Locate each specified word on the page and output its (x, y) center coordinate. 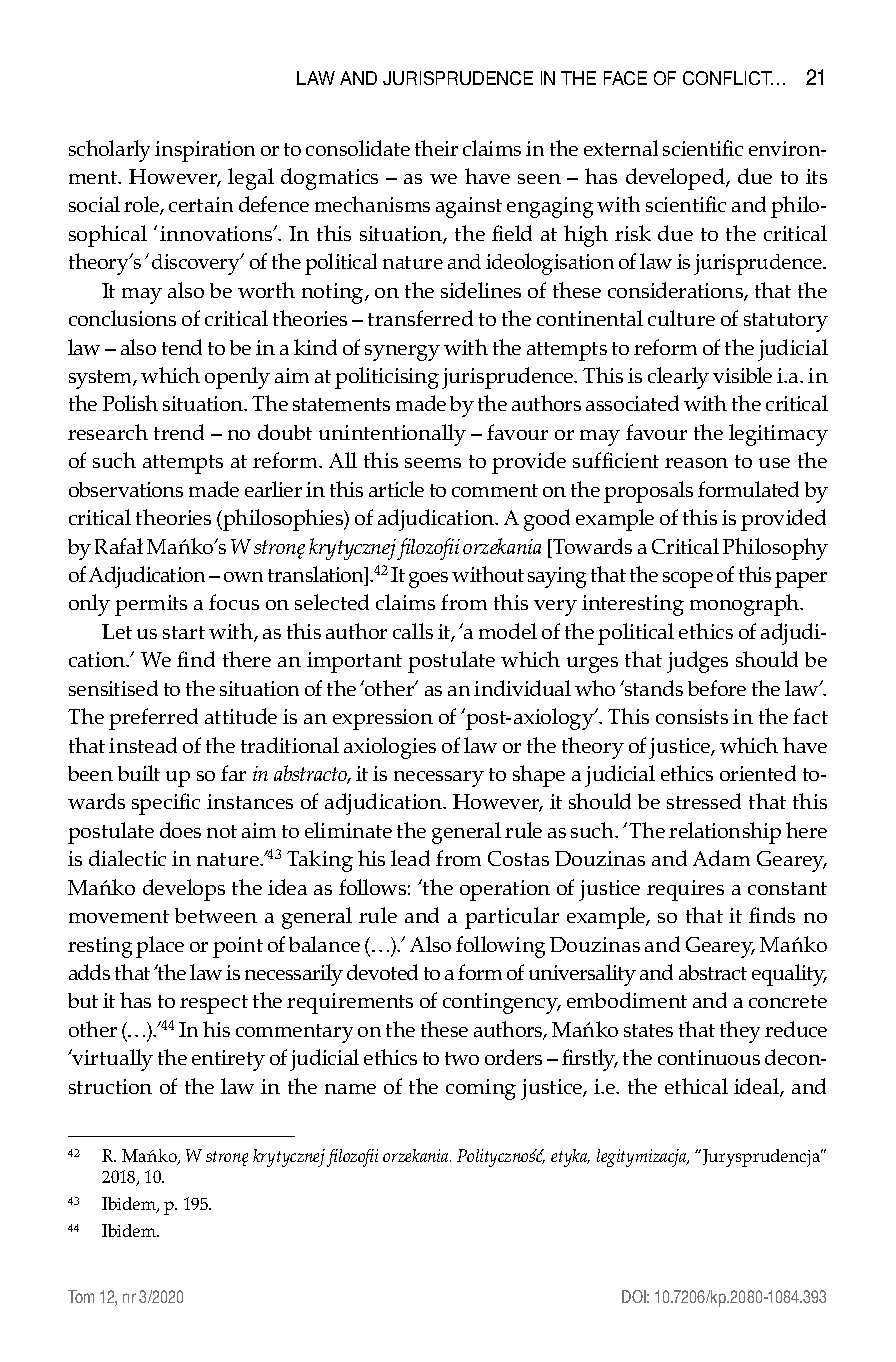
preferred (153, 719)
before (717, 688)
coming (481, 1089)
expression (383, 719)
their (436, 148)
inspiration (205, 151)
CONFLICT (728, 78)
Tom (81, 1296)
